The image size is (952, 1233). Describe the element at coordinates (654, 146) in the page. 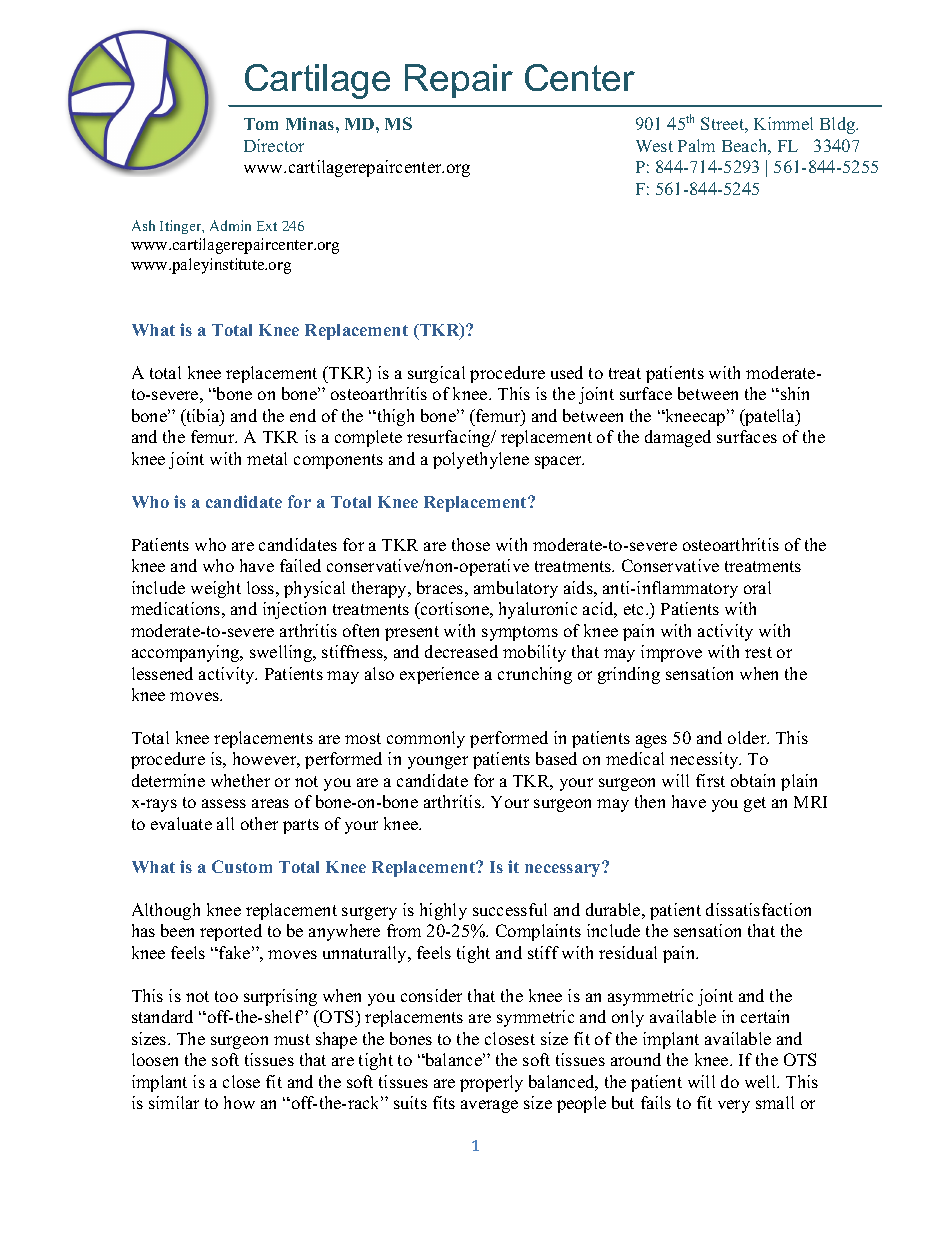

I see `West` at that location.
